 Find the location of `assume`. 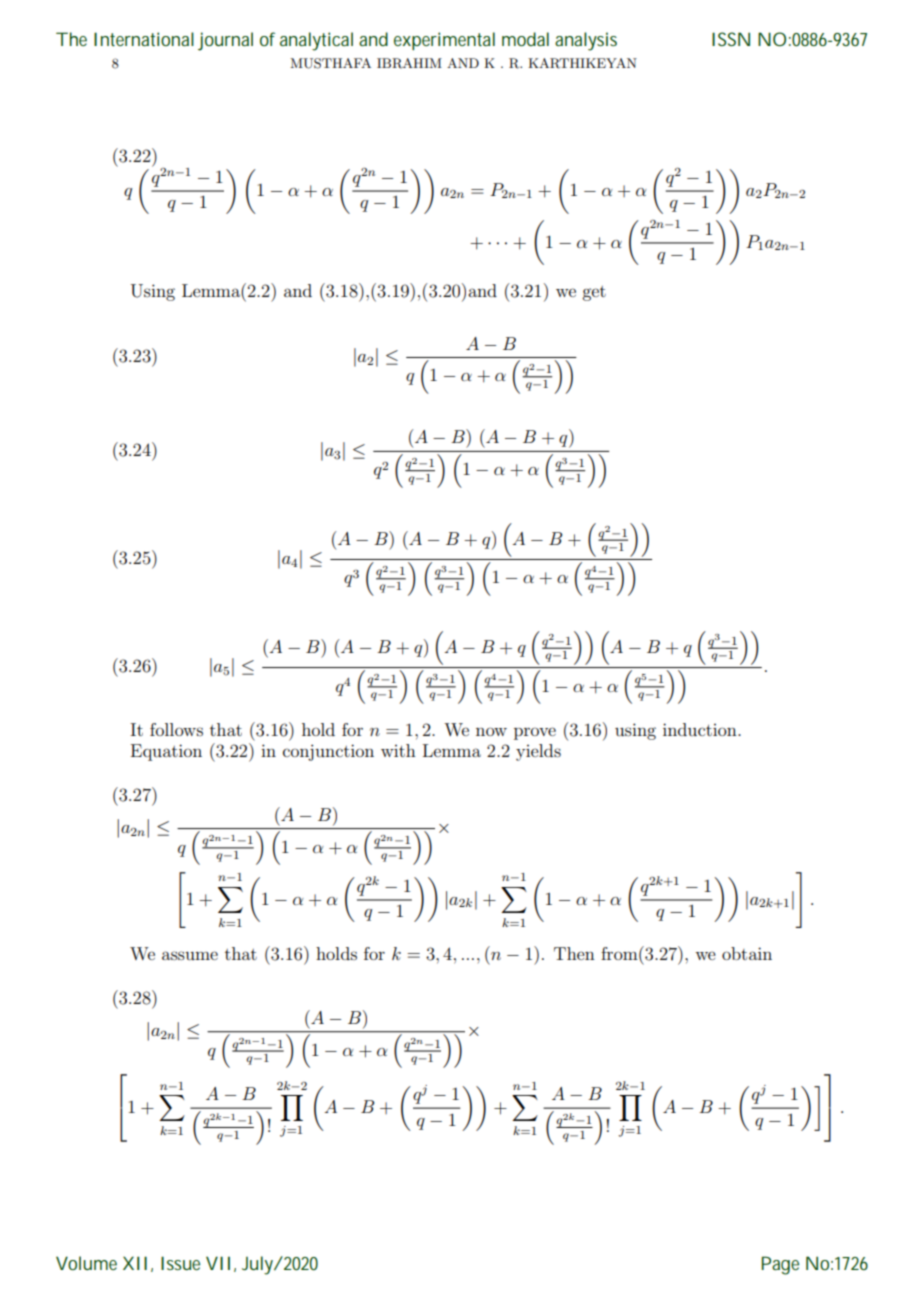

assume is located at coordinates (190, 955).
